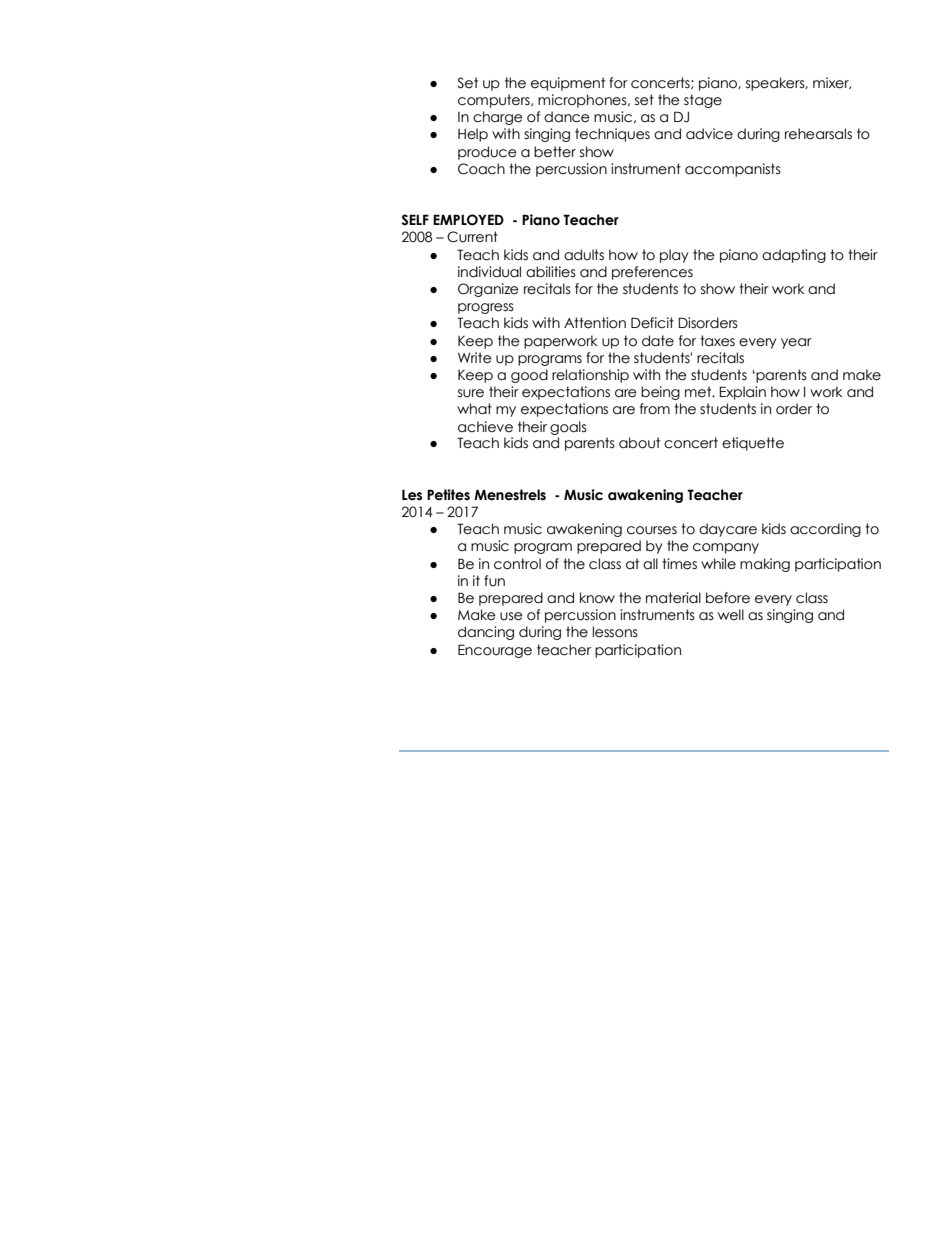 Image resolution: width=952 pixels, height=1233 pixels. Describe the element at coordinates (495, 101) in the screenshot. I see `computers` at that location.
